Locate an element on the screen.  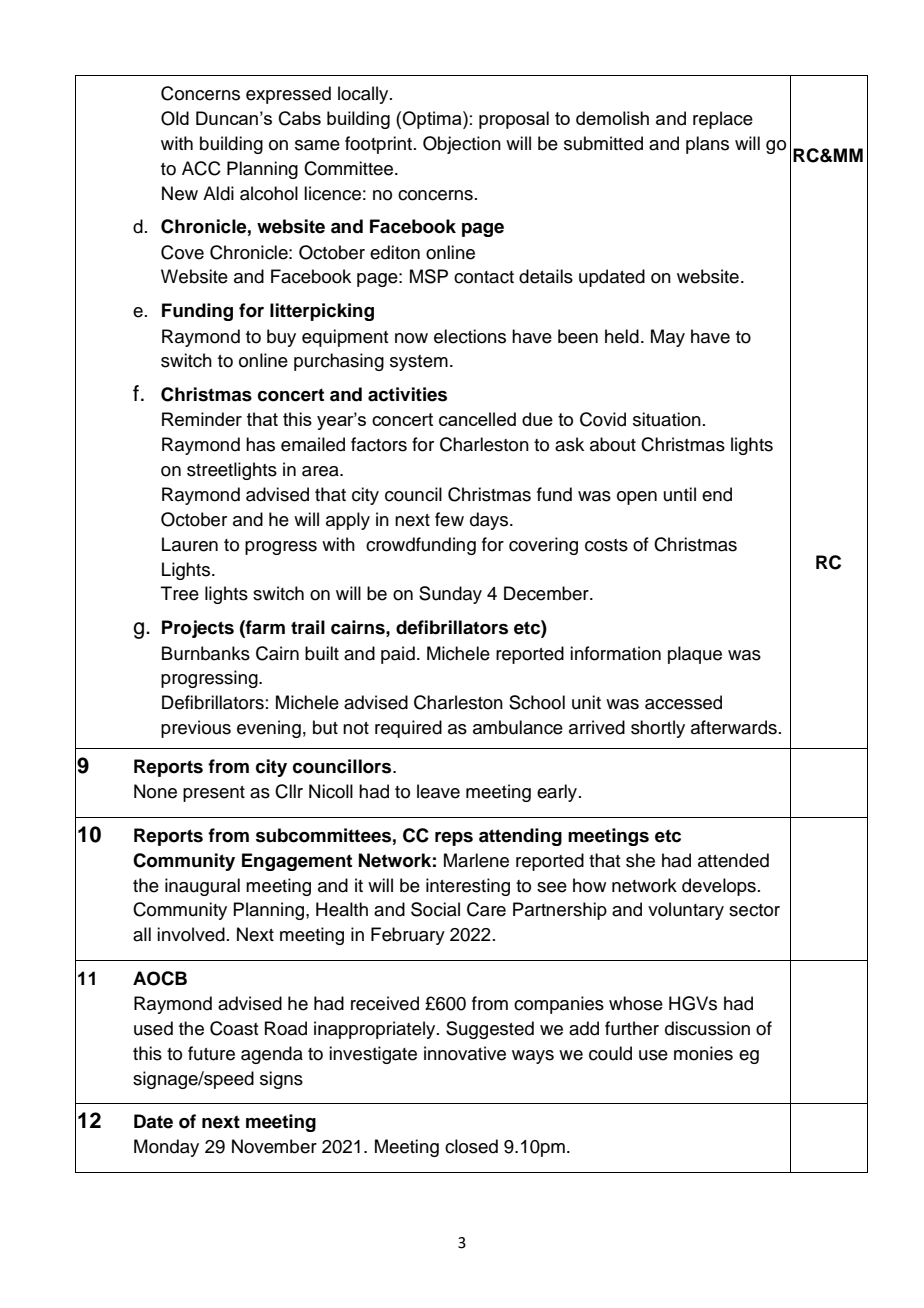
until is located at coordinates (680, 494).
